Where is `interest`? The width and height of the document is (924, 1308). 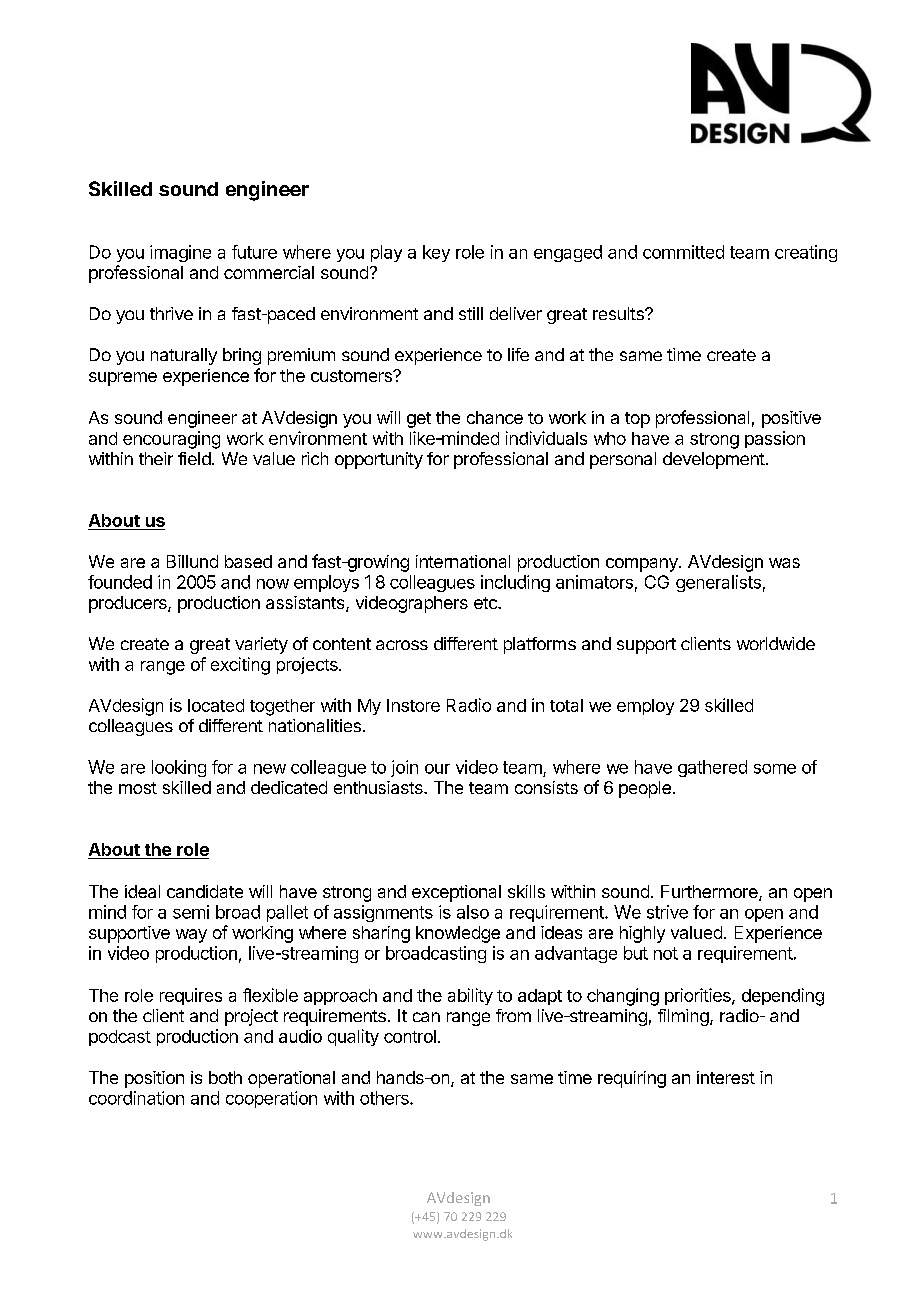 interest is located at coordinates (726, 1077).
